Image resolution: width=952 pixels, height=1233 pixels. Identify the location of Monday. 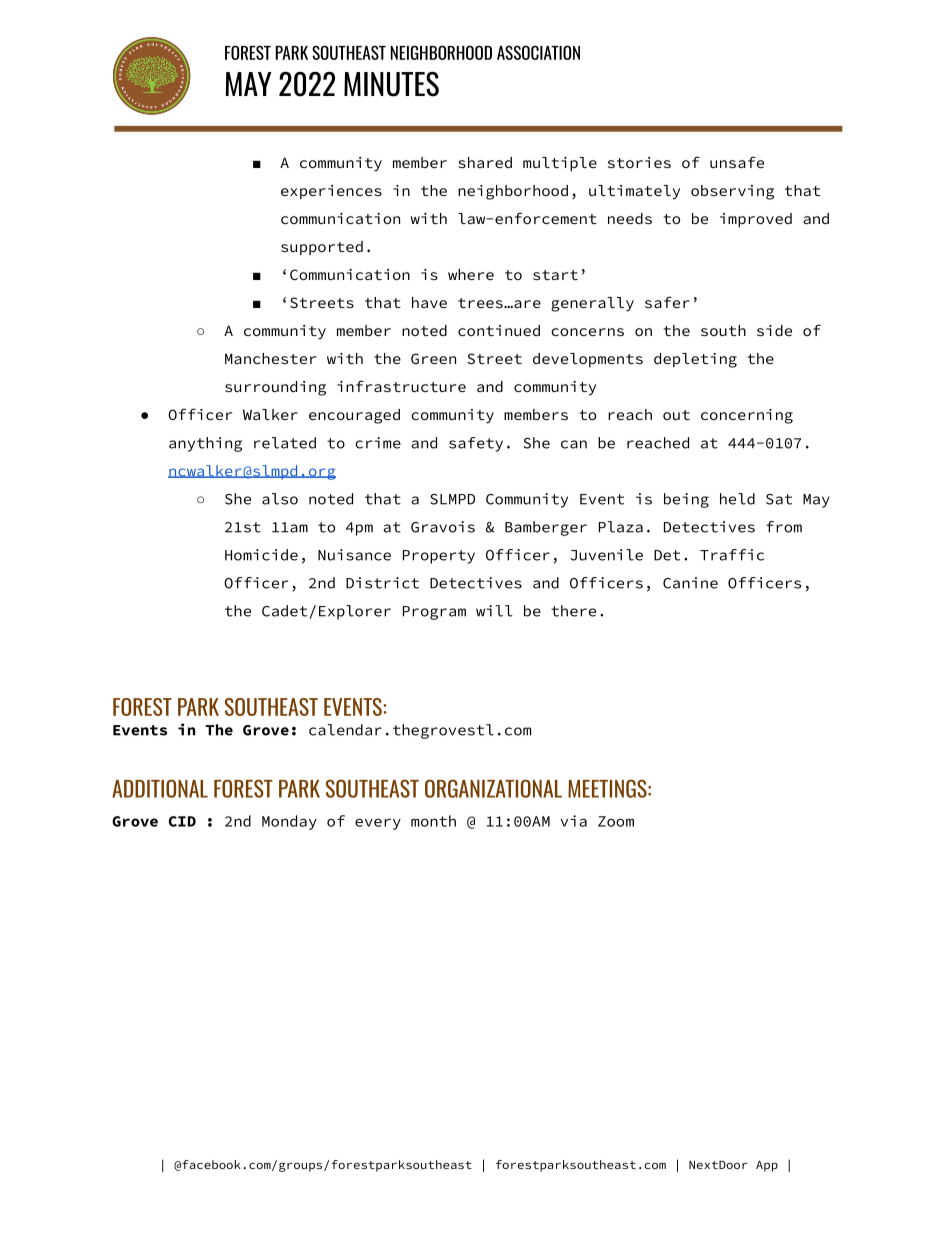
(289, 822).
